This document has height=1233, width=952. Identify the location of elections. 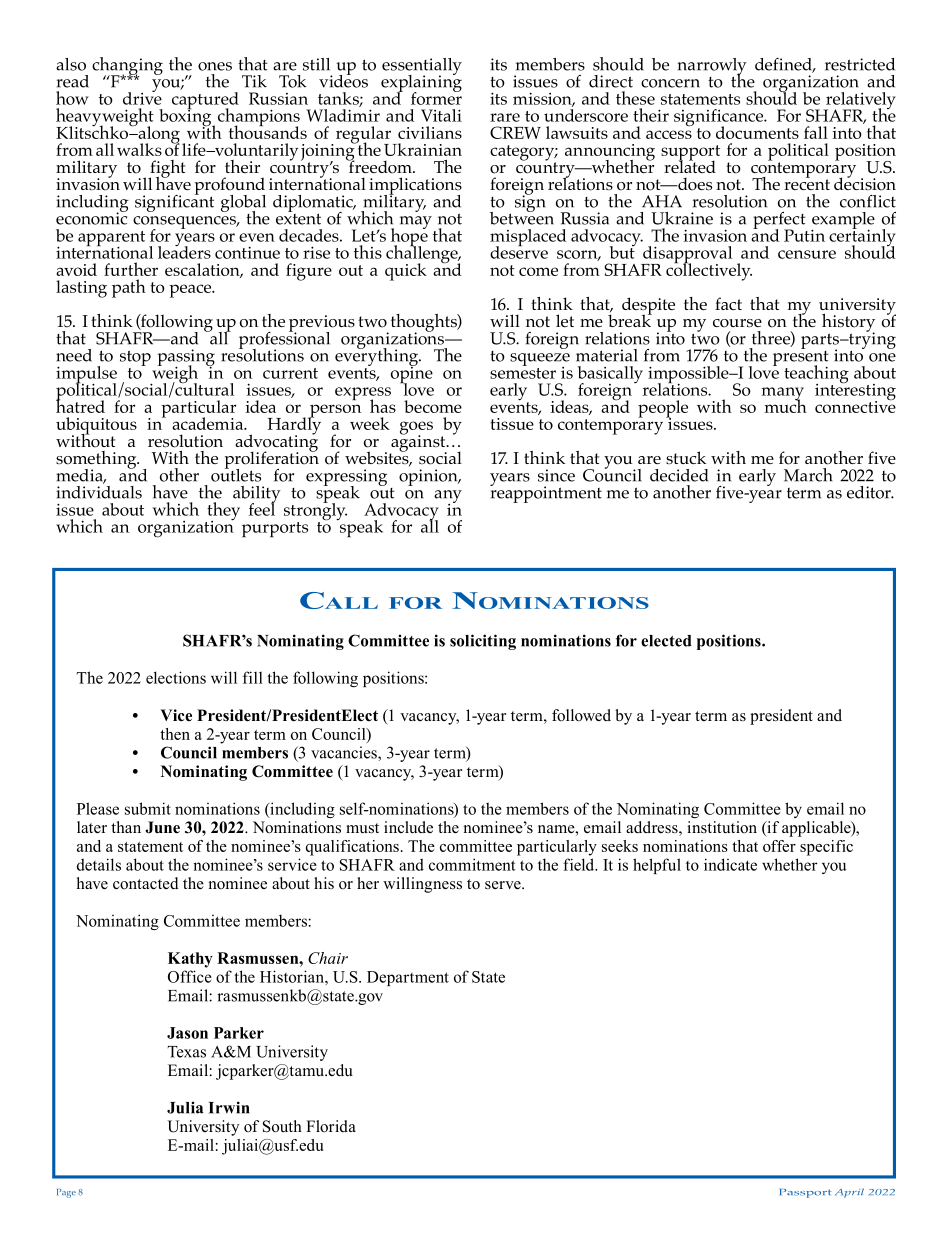
(176, 677).
